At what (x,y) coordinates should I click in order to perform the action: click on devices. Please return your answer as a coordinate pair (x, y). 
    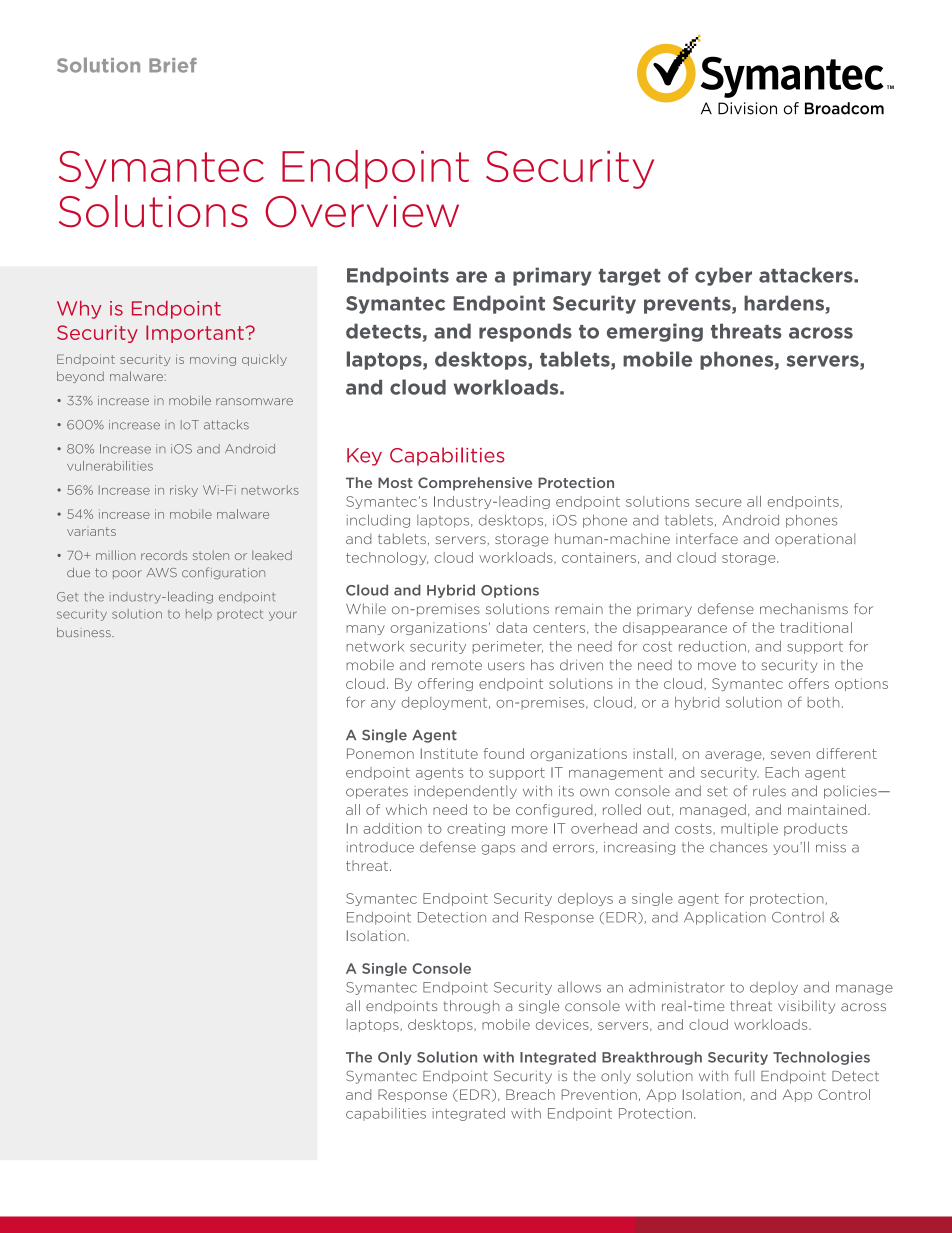
    Looking at the image, I should click on (563, 1025).
